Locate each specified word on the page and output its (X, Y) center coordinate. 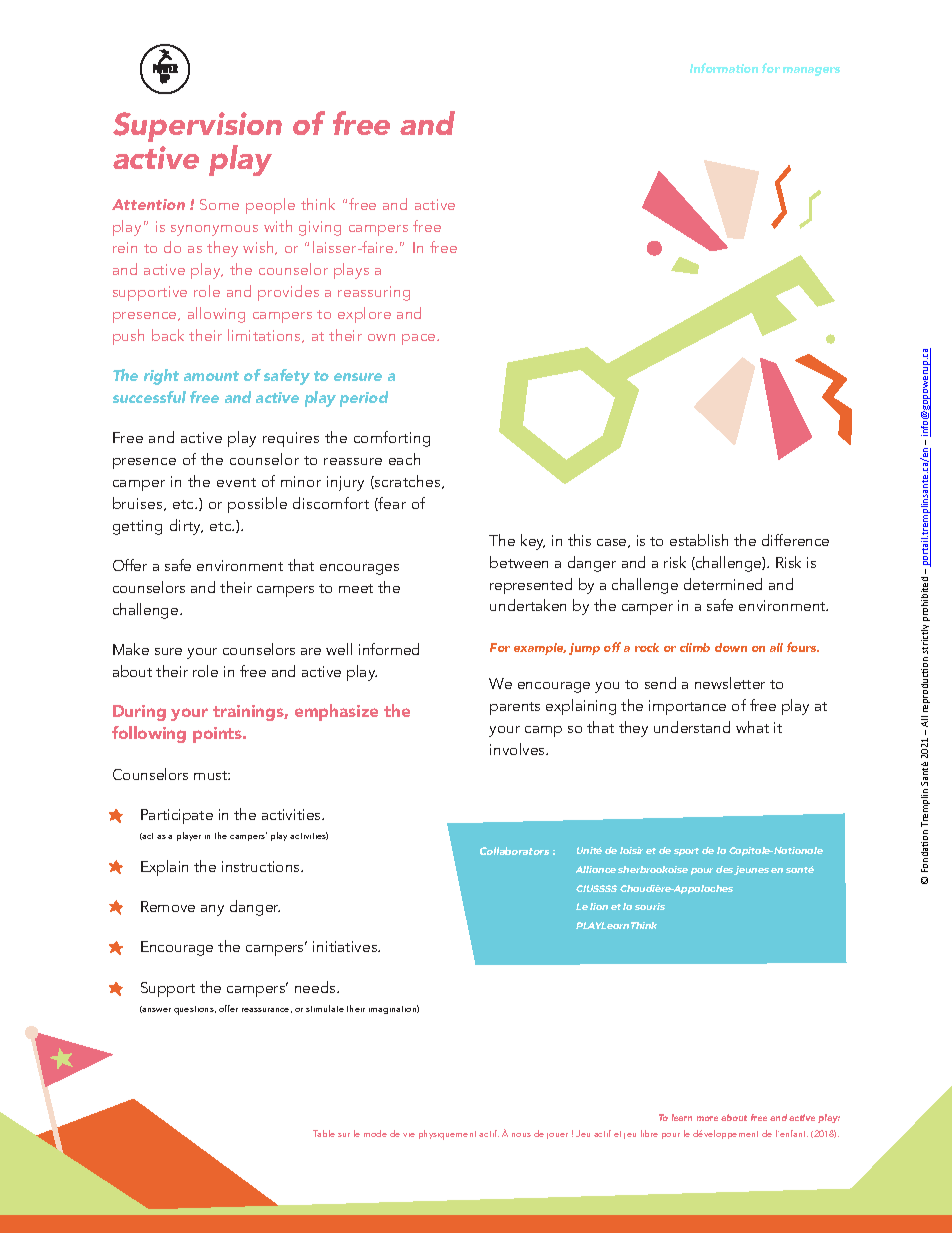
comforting (392, 439)
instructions (262, 866)
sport (686, 852)
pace (420, 339)
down (731, 647)
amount (211, 376)
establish (699, 540)
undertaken (528, 605)
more (707, 1118)
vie (409, 1135)
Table (324, 1133)
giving (320, 228)
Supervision (197, 127)
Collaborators (514, 851)
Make (131, 649)
